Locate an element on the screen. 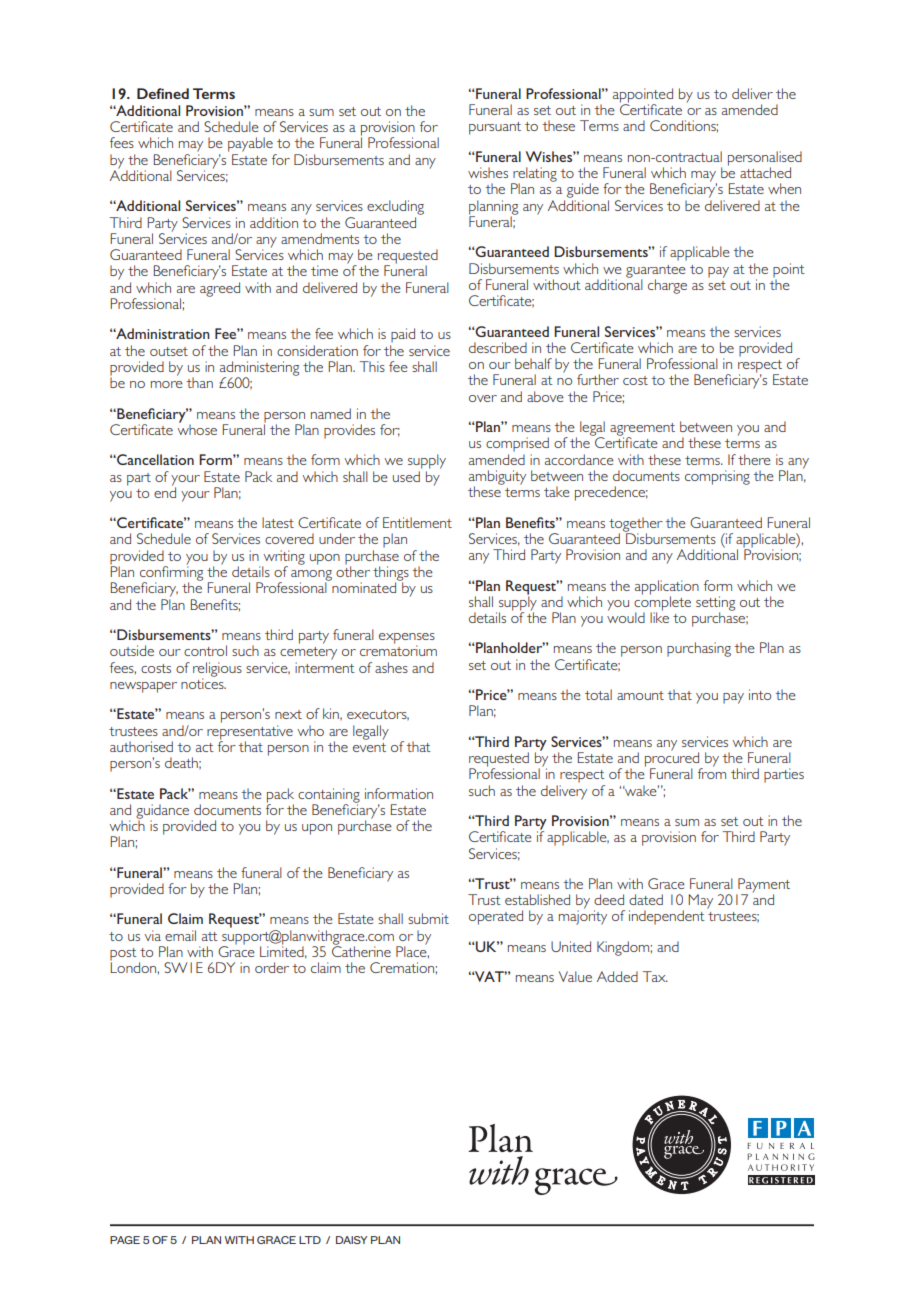 The image size is (924, 1308). attached is located at coordinates (765, 172).
